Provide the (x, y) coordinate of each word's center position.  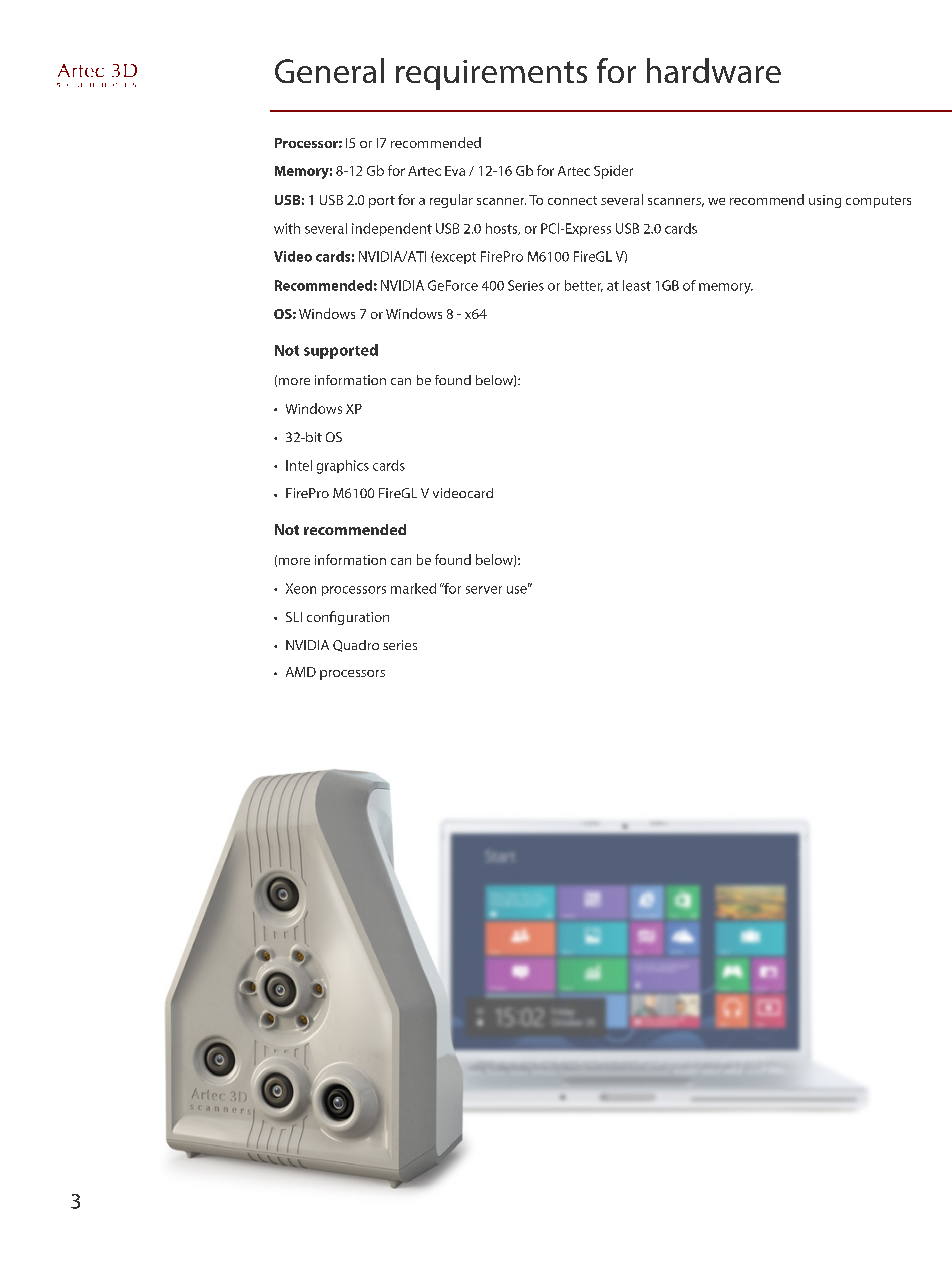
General (329, 70)
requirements (491, 75)
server (484, 590)
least (637, 285)
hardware (714, 70)
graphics (343, 467)
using (825, 201)
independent (392, 229)
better (584, 286)
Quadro (356, 646)
